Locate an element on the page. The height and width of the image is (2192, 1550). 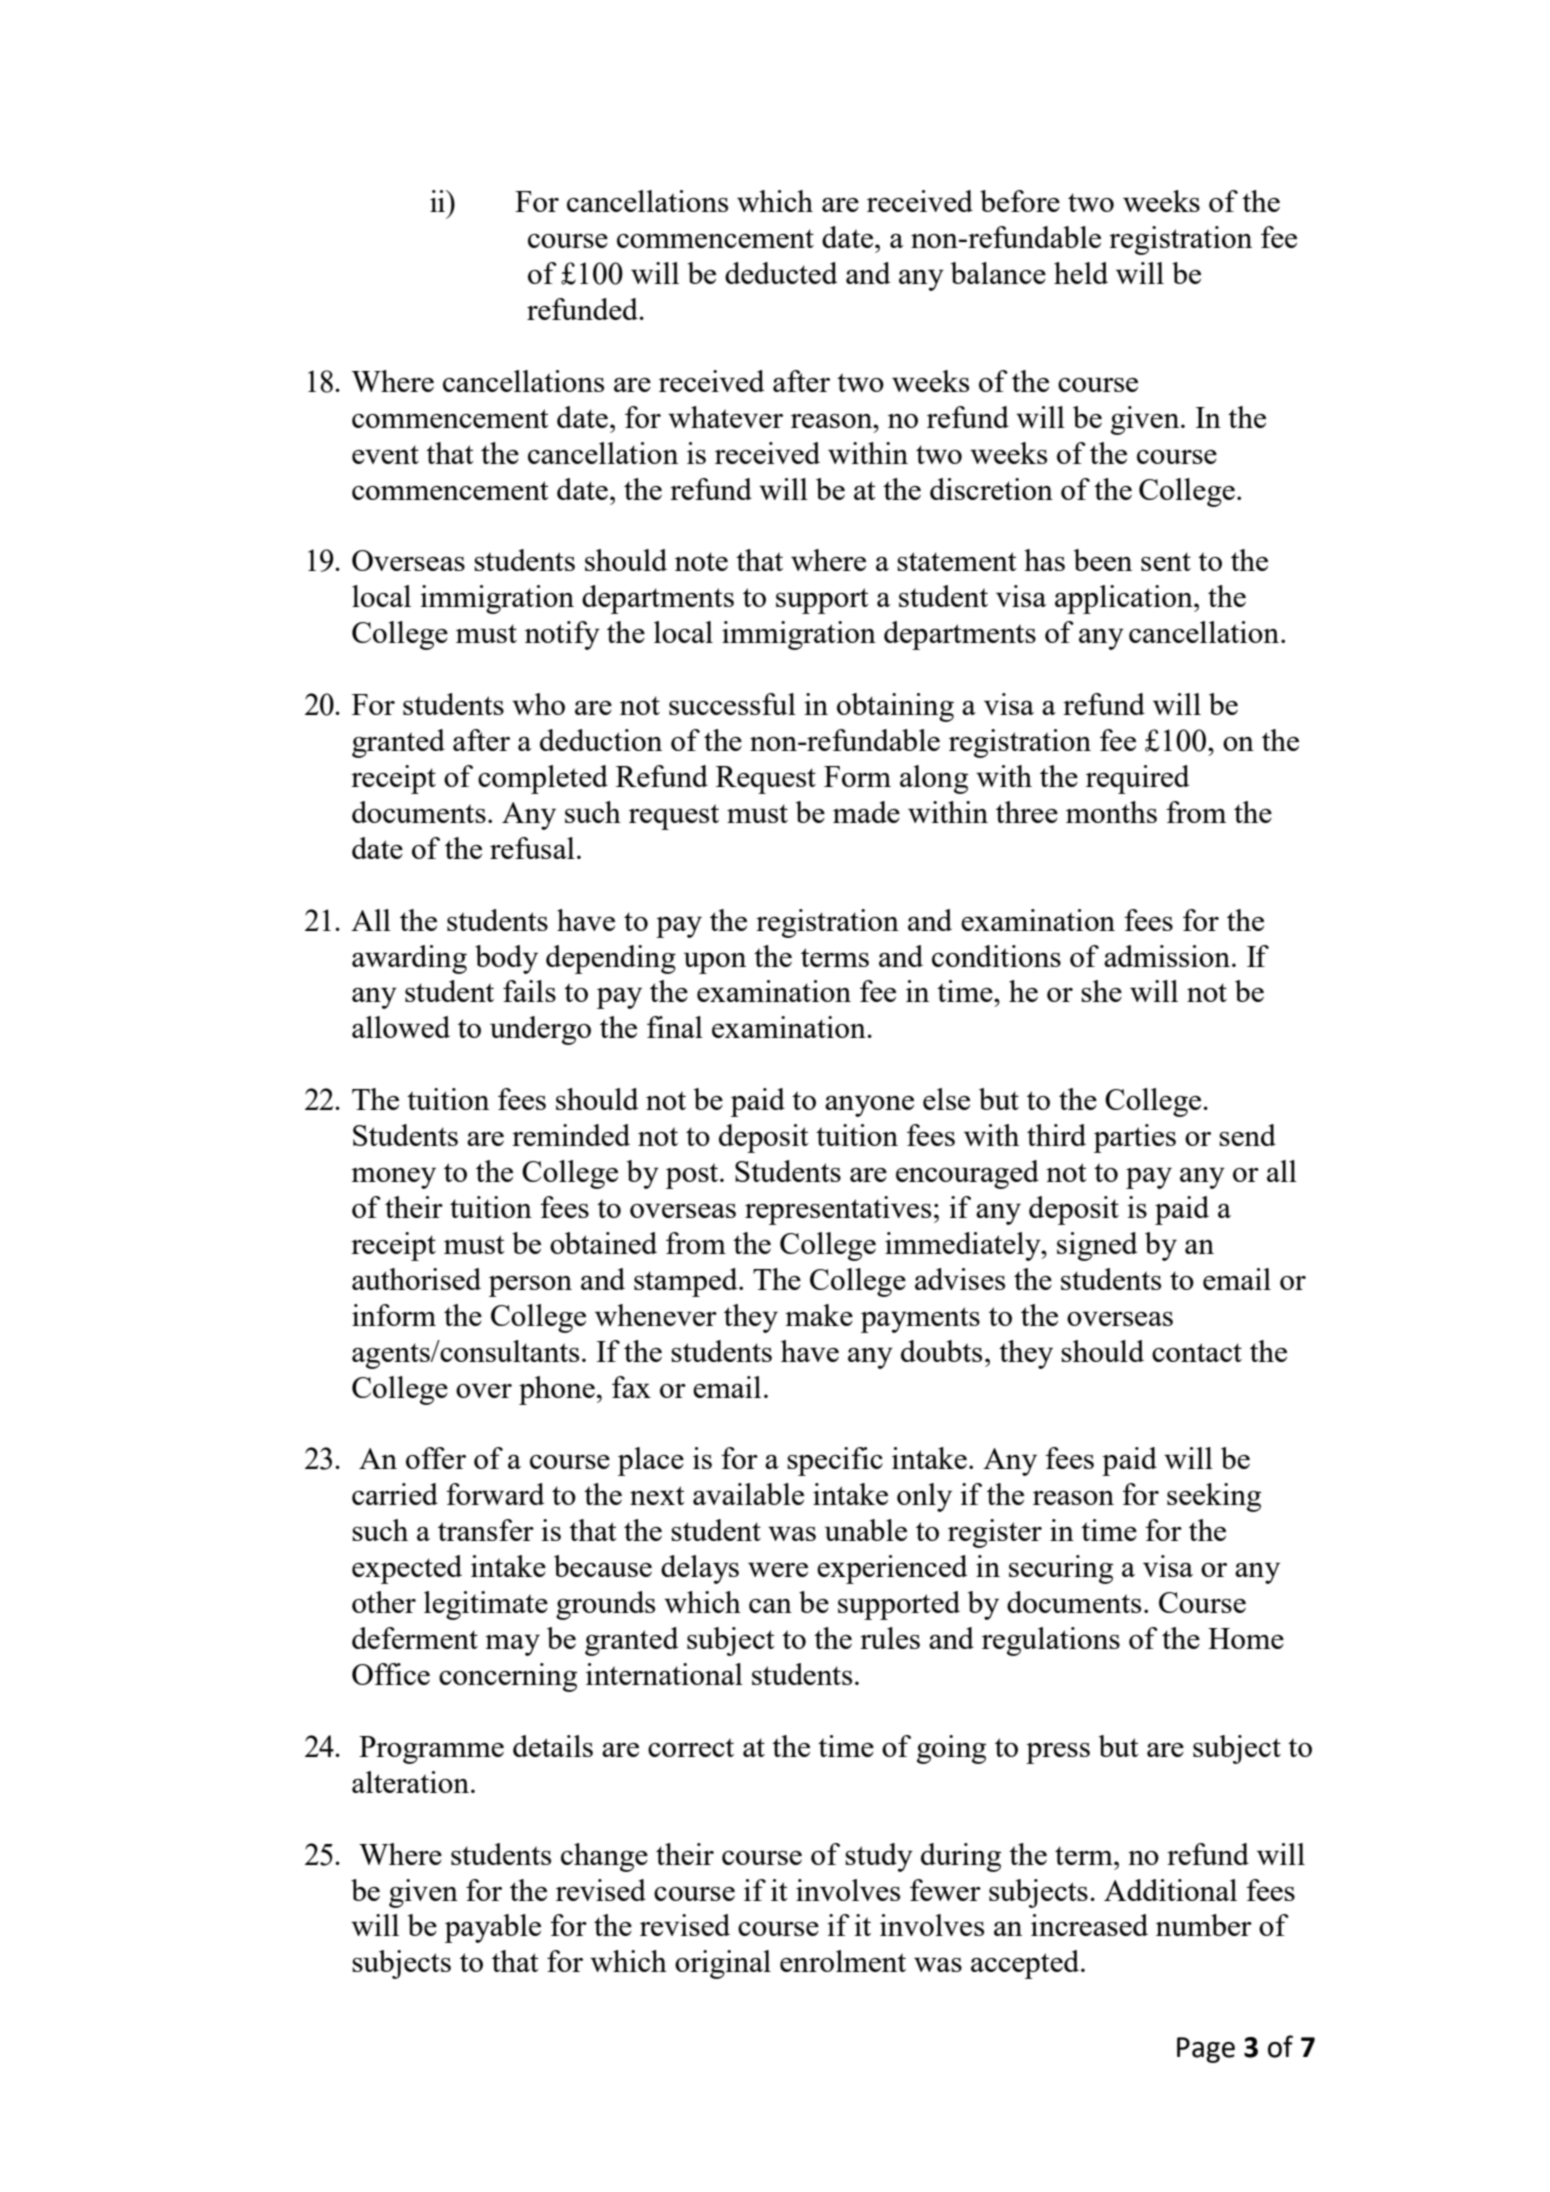
event is located at coordinates (385, 454).
